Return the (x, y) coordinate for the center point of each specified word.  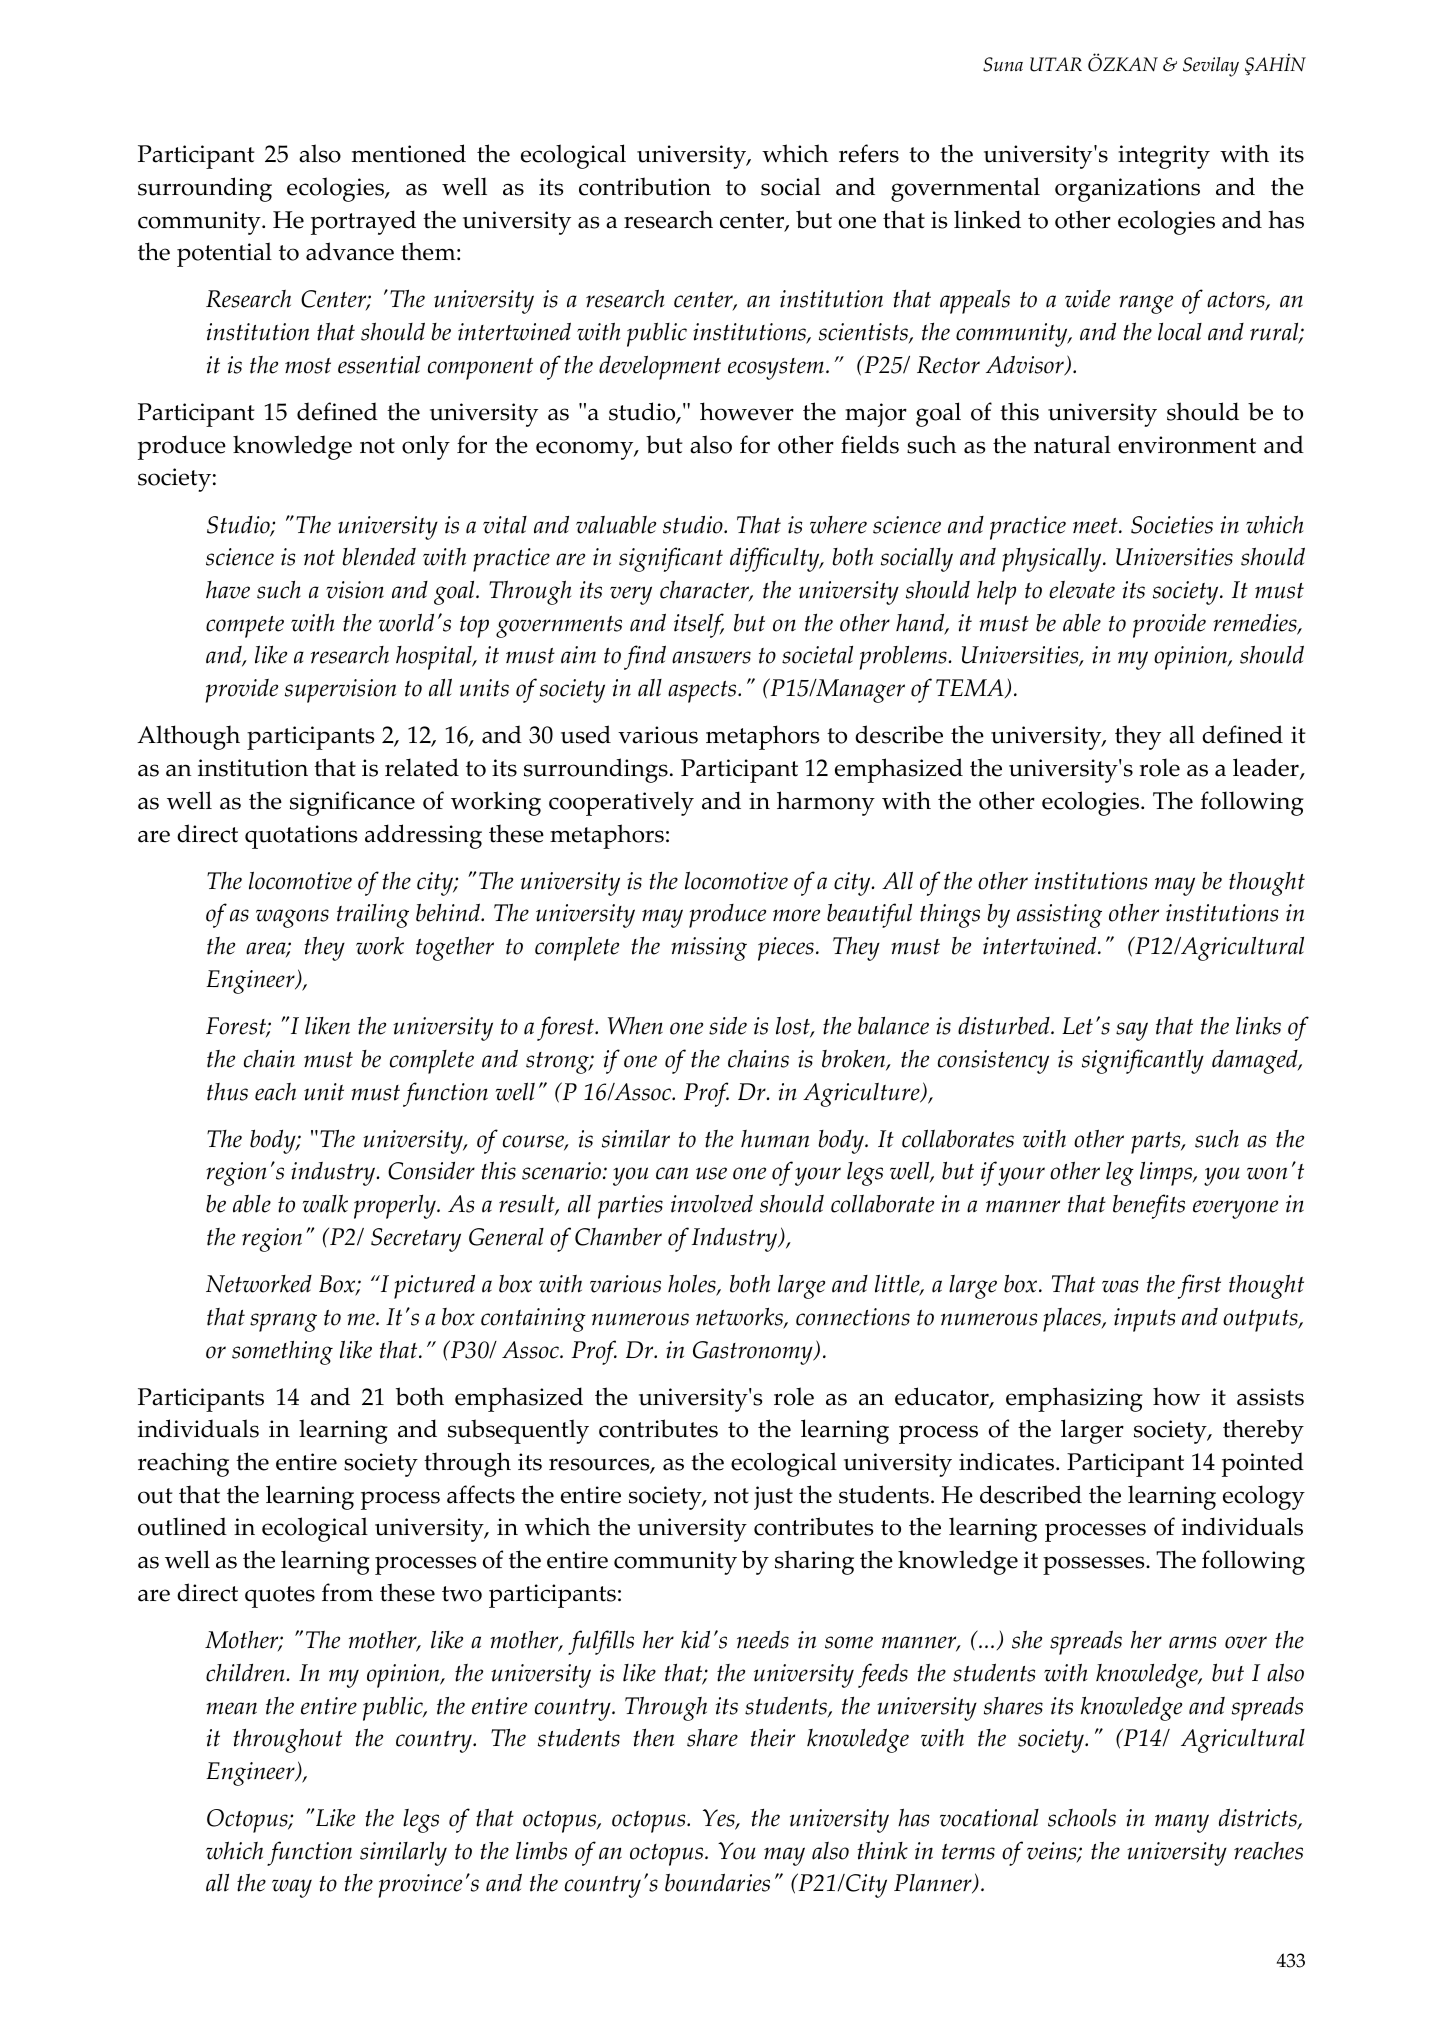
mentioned (409, 153)
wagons (292, 918)
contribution (645, 186)
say (1132, 1031)
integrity (1164, 157)
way (292, 1888)
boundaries (717, 1882)
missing (709, 949)
